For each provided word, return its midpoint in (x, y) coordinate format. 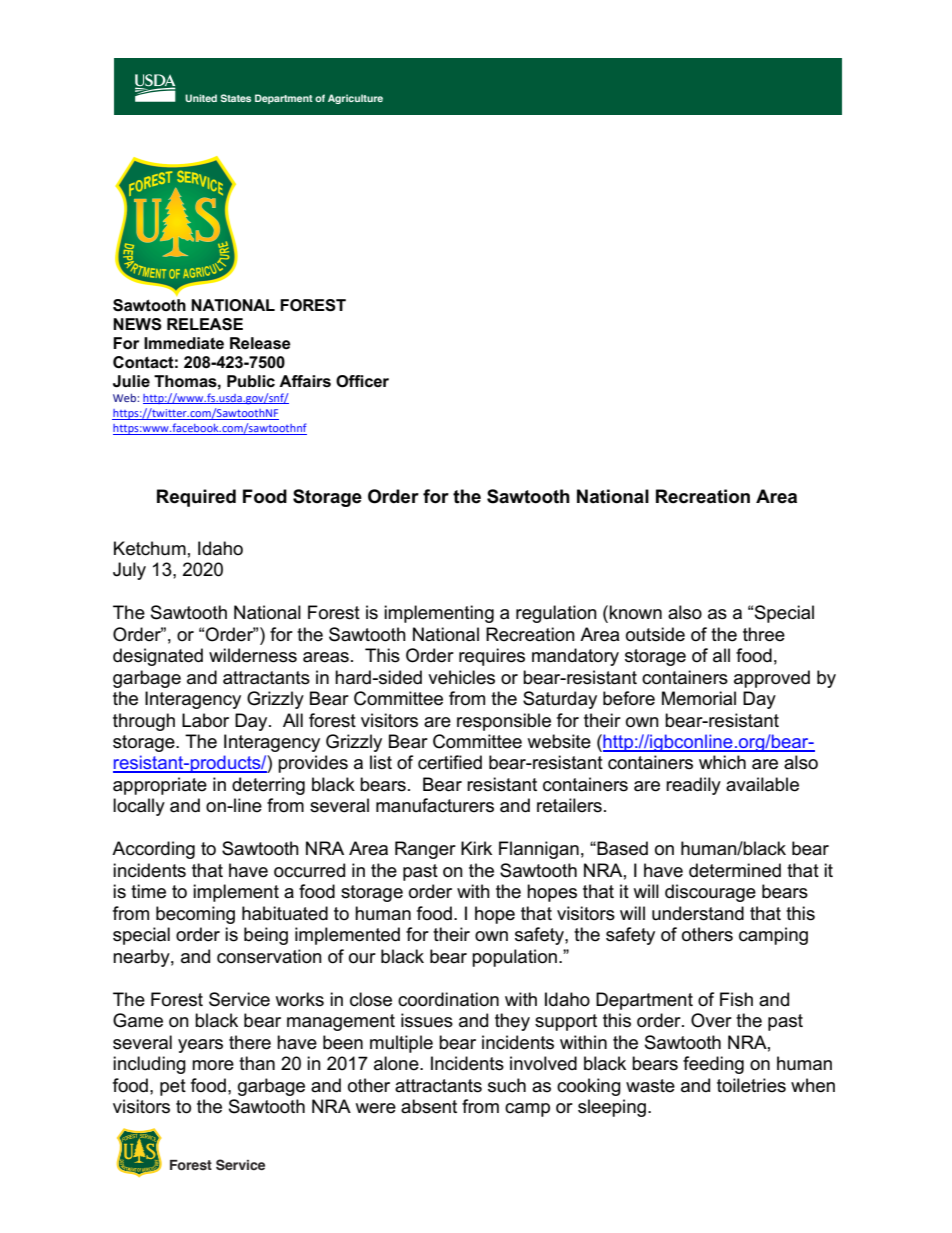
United (201, 98)
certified (450, 762)
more (213, 1065)
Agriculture (355, 99)
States (236, 98)
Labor (205, 720)
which (722, 762)
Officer (362, 381)
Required (196, 498)
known (635, 612)
